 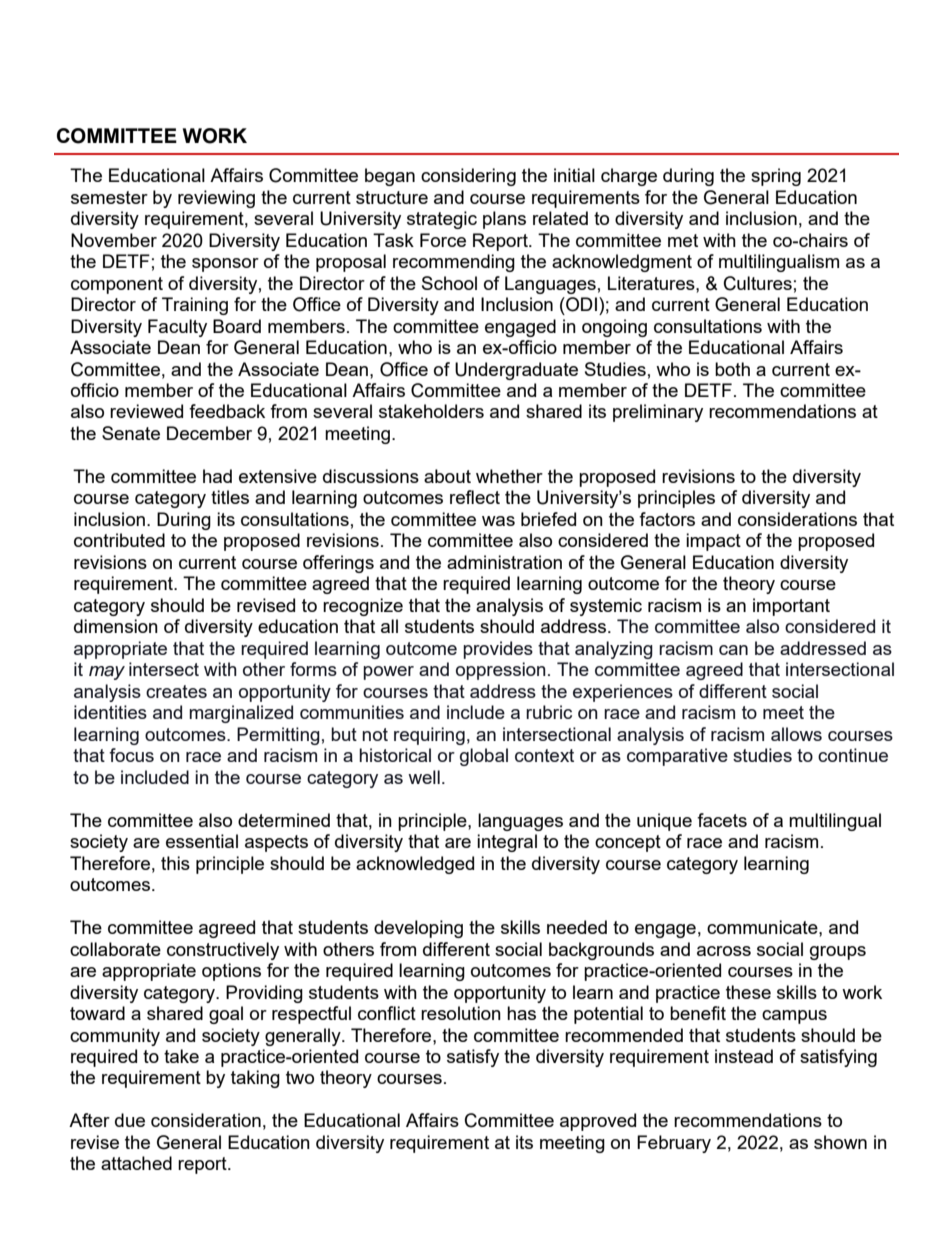 What do you see at coordinates (447, 476) in the screenshot?
I see `about` at bounding box center [447, 476].
